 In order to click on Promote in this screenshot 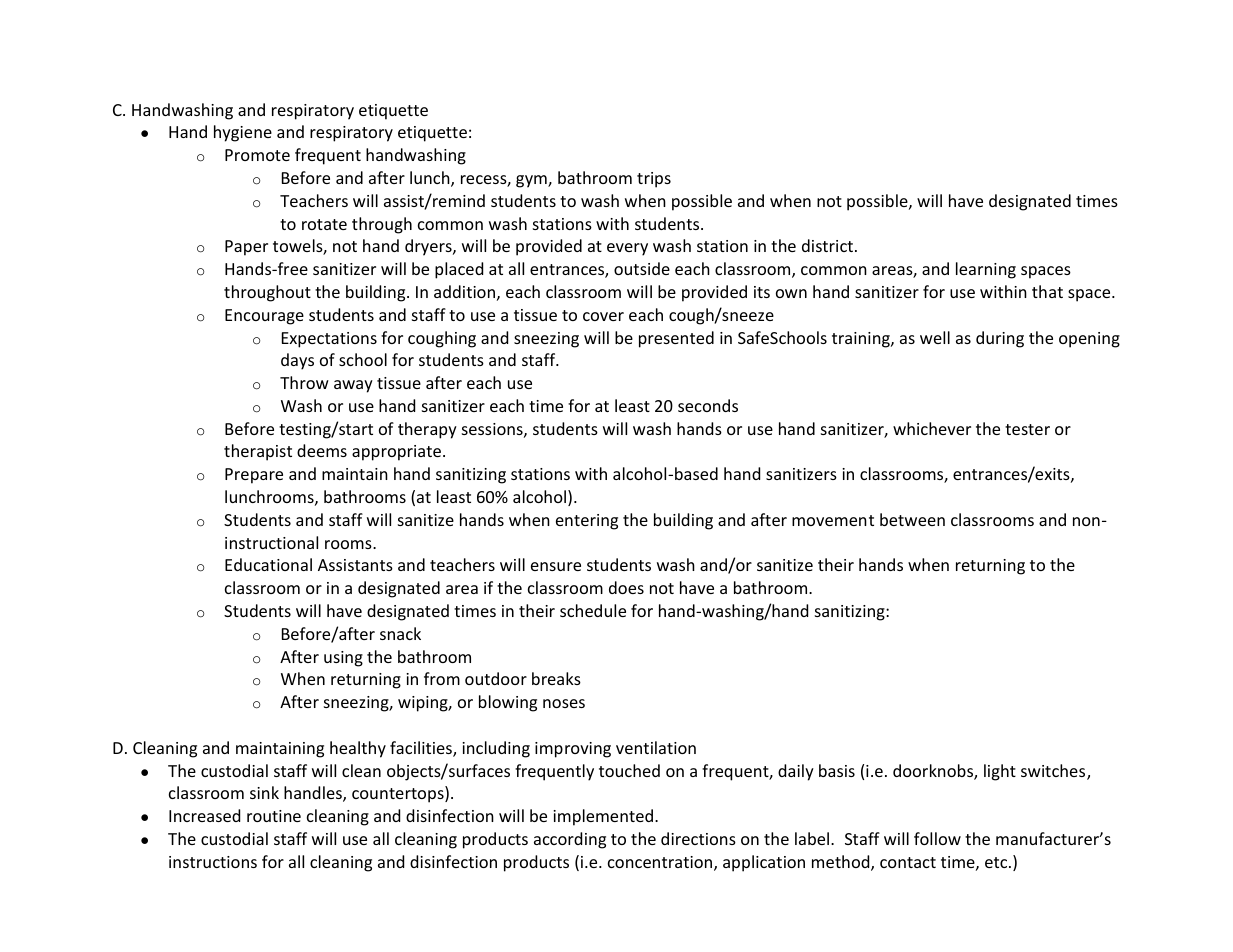, I will do `click(257, 155)`.
